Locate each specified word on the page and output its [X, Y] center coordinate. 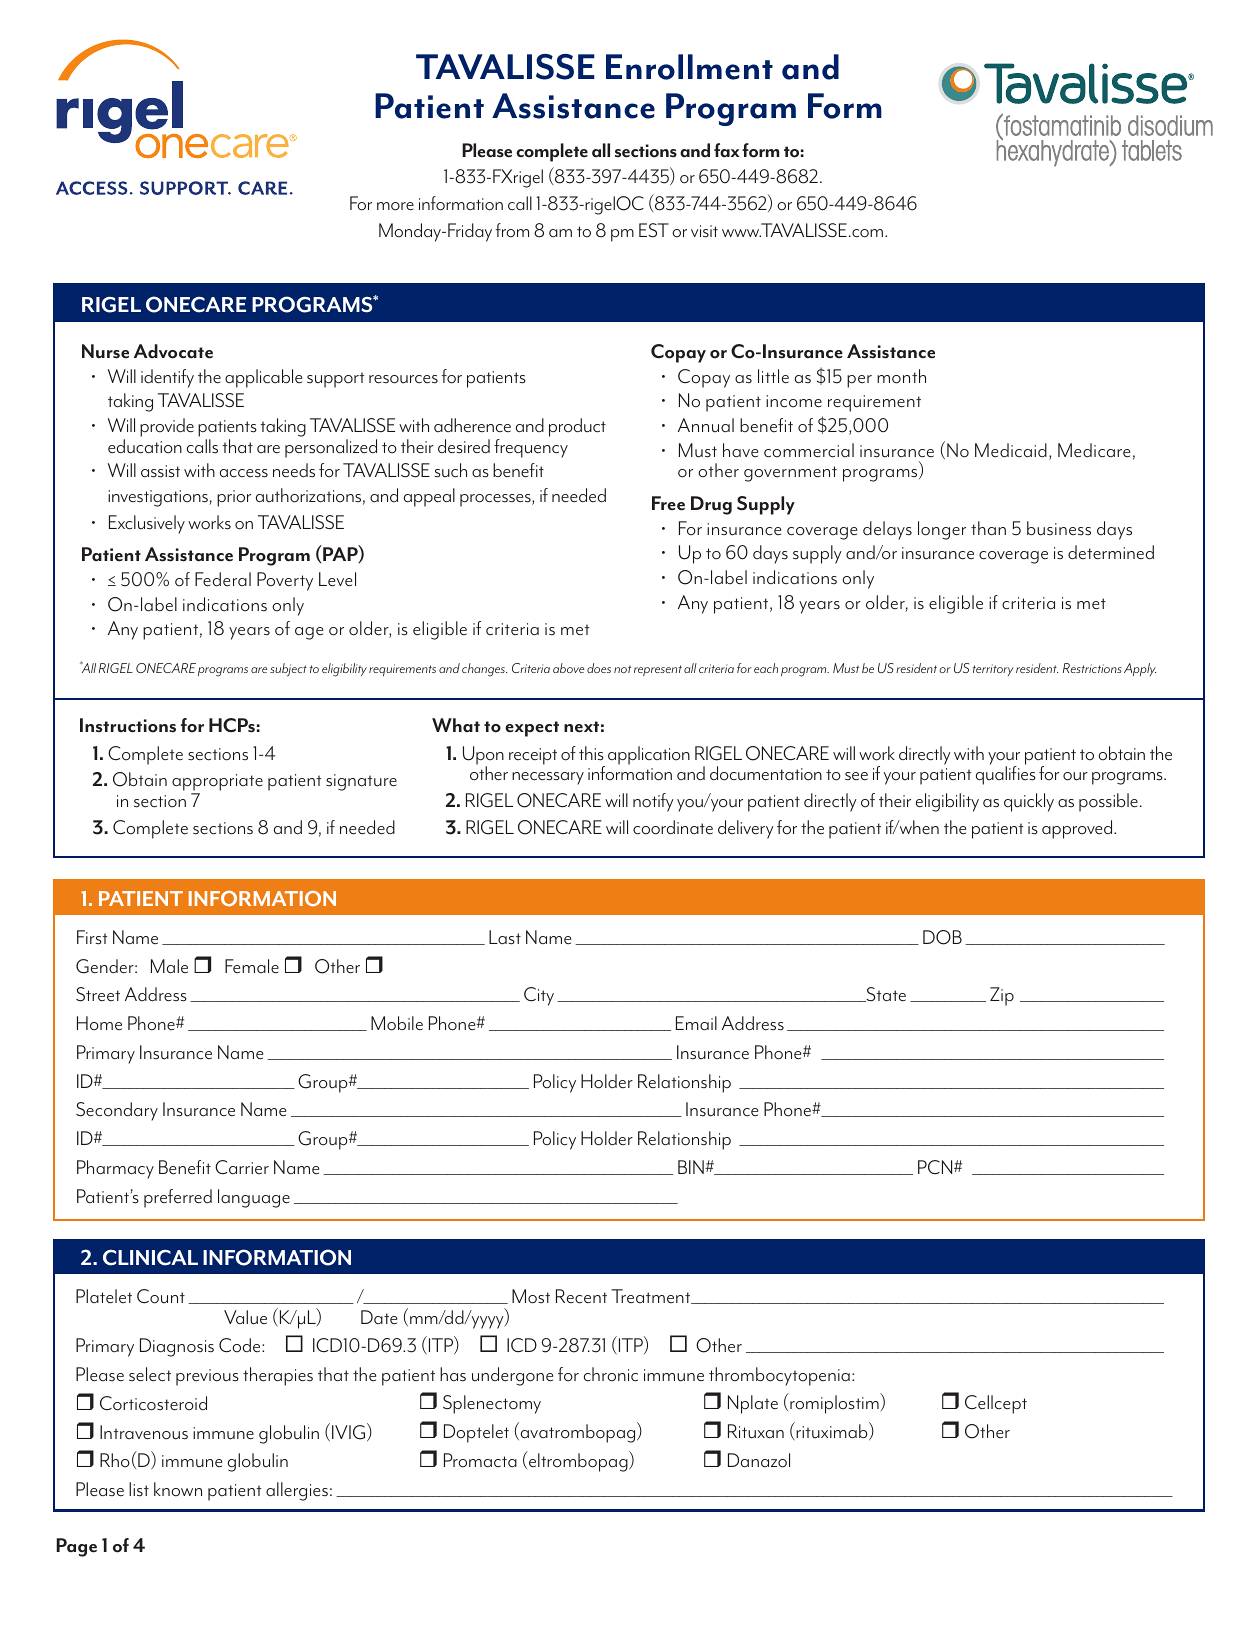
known [178, 1489]
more [395, 206]
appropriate [217, 784]
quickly [1029, 802]
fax [727, 150]
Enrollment [689, 67]
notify [653, 802]
